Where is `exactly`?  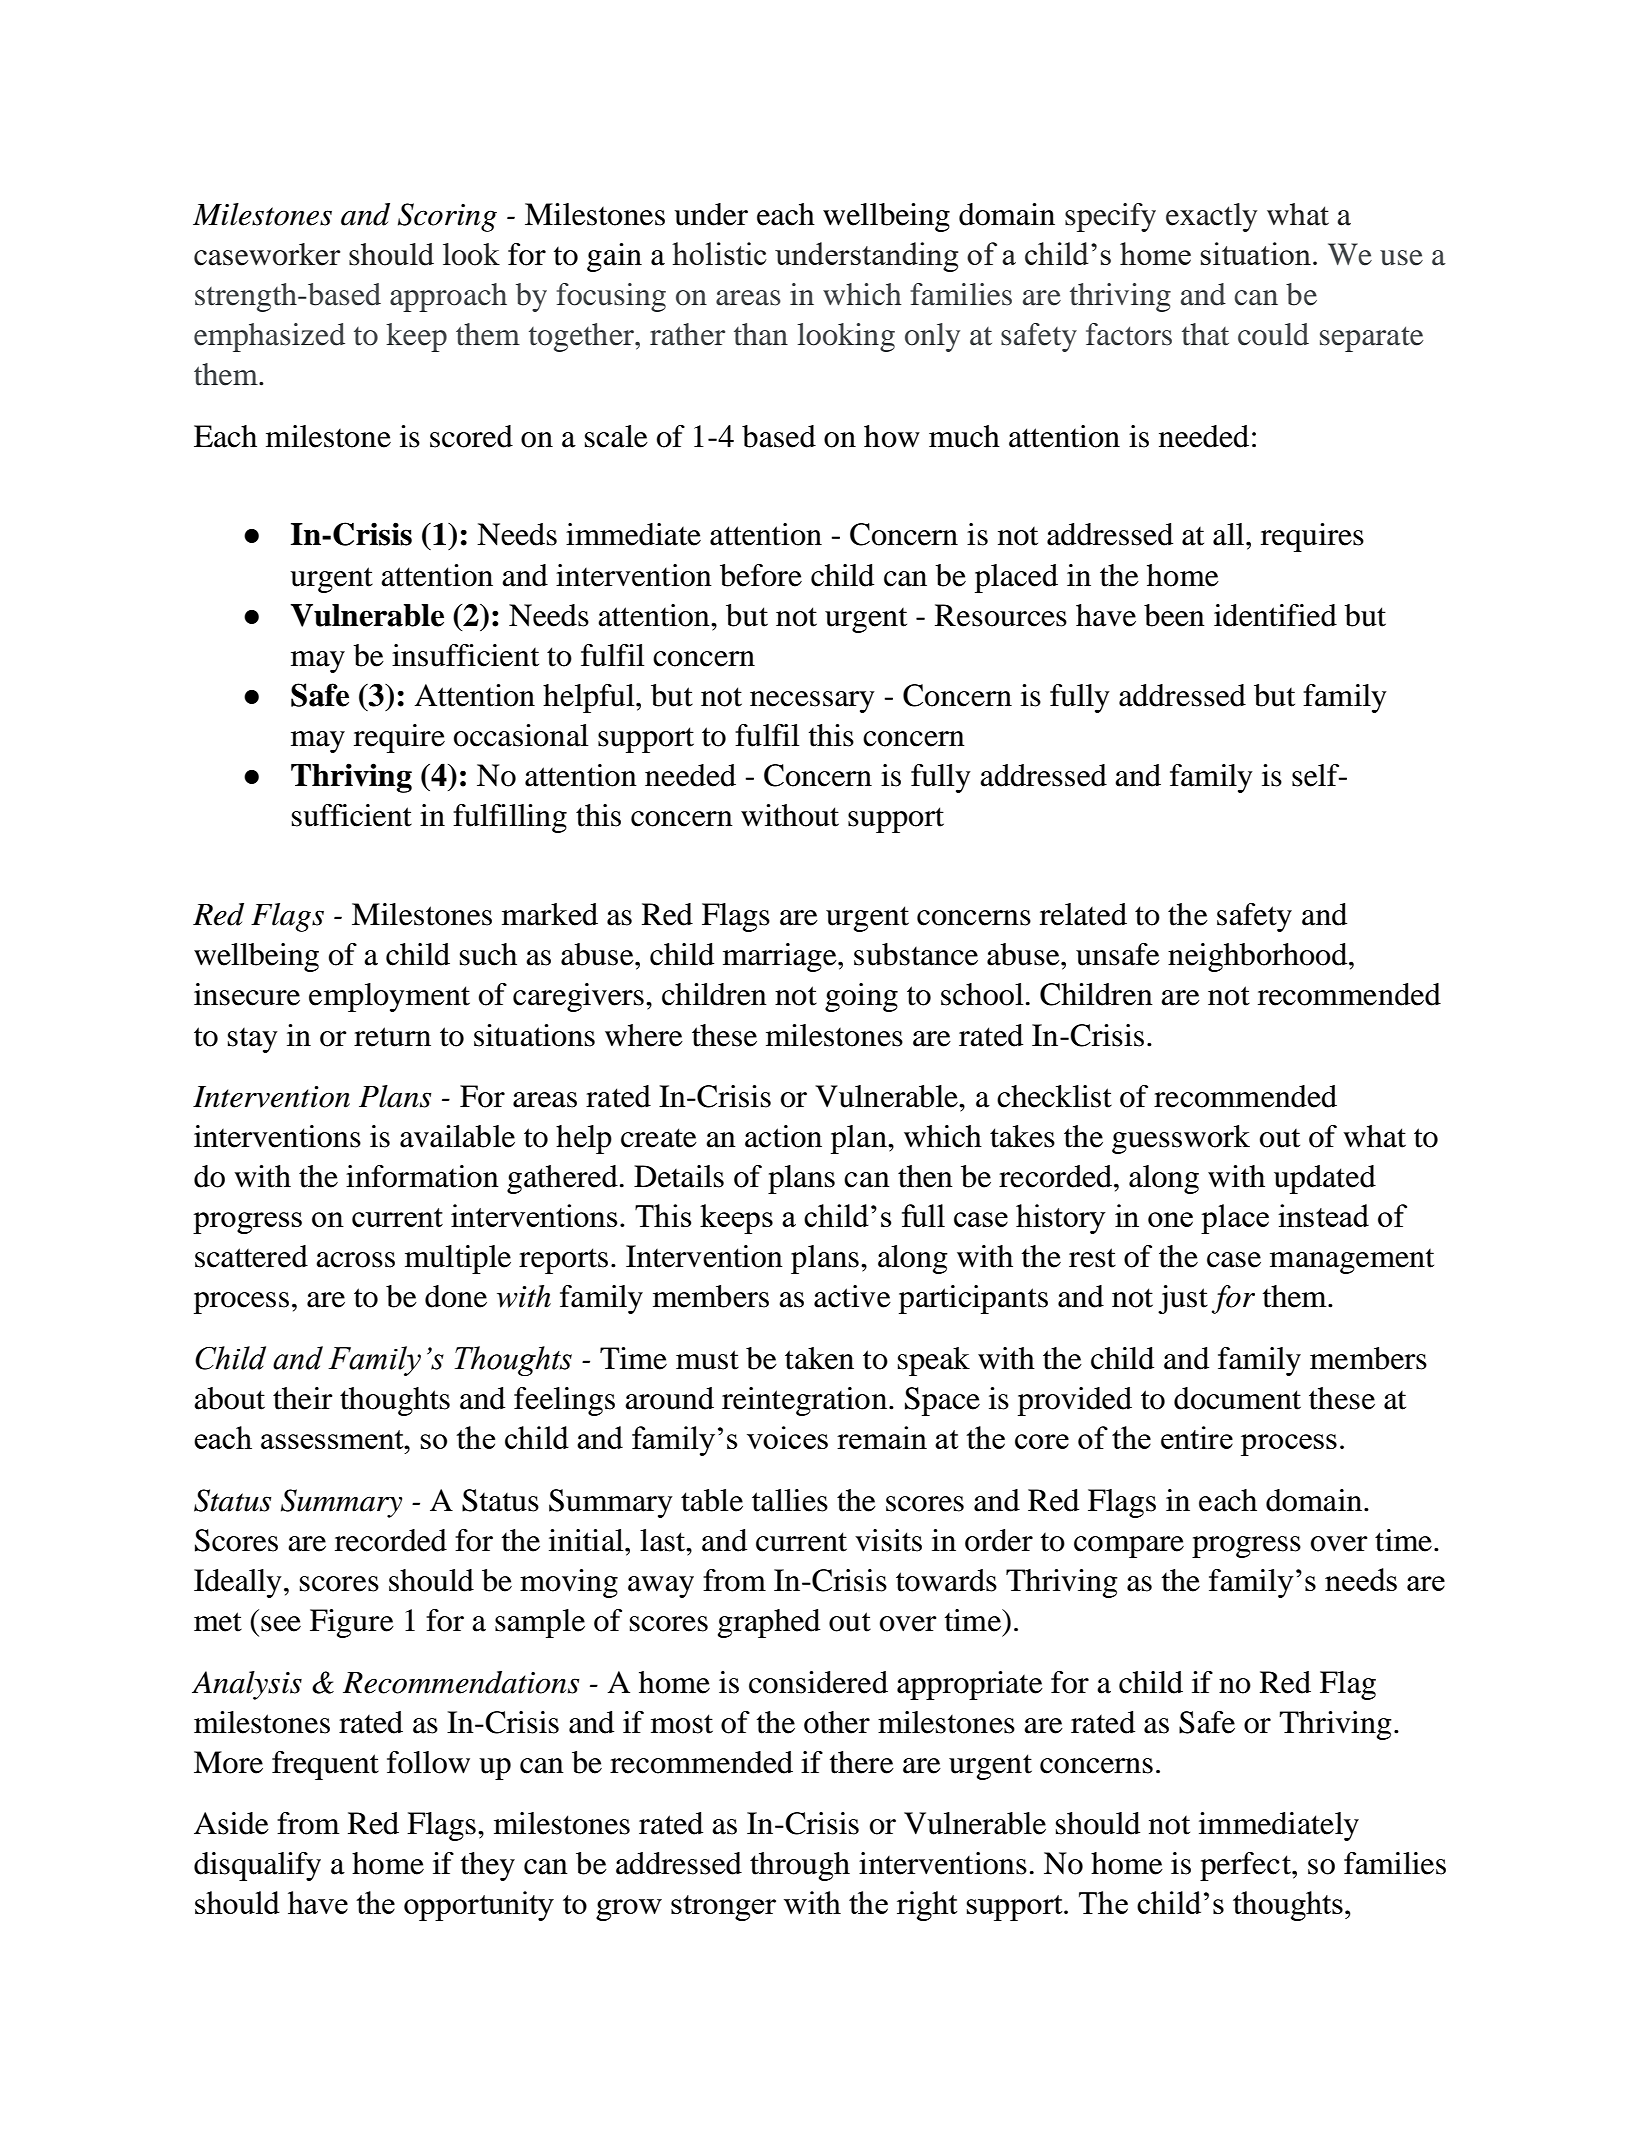
exactly is located at coordinates (1211, 217).
